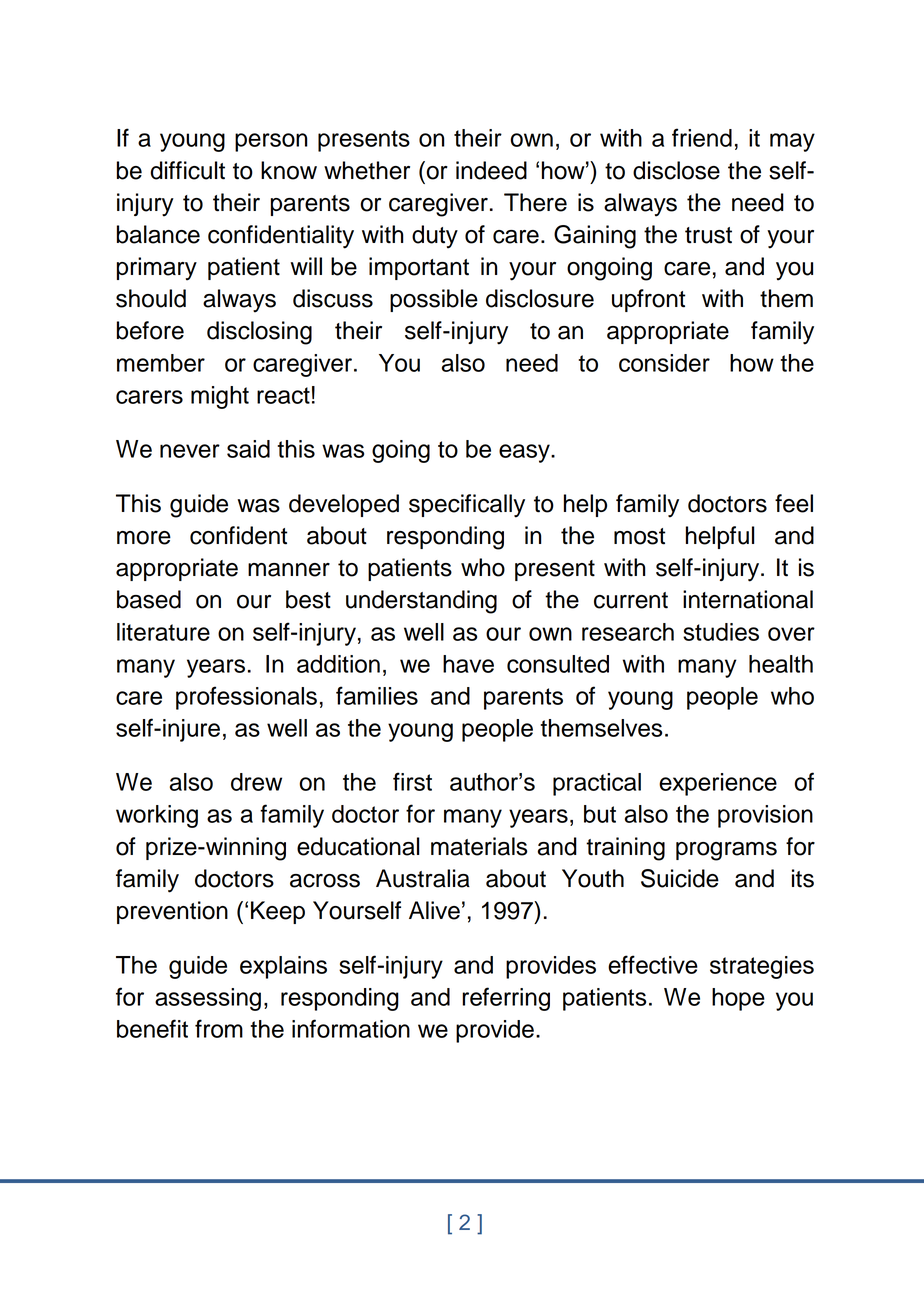  I want to click on have, so click(468, 664).
